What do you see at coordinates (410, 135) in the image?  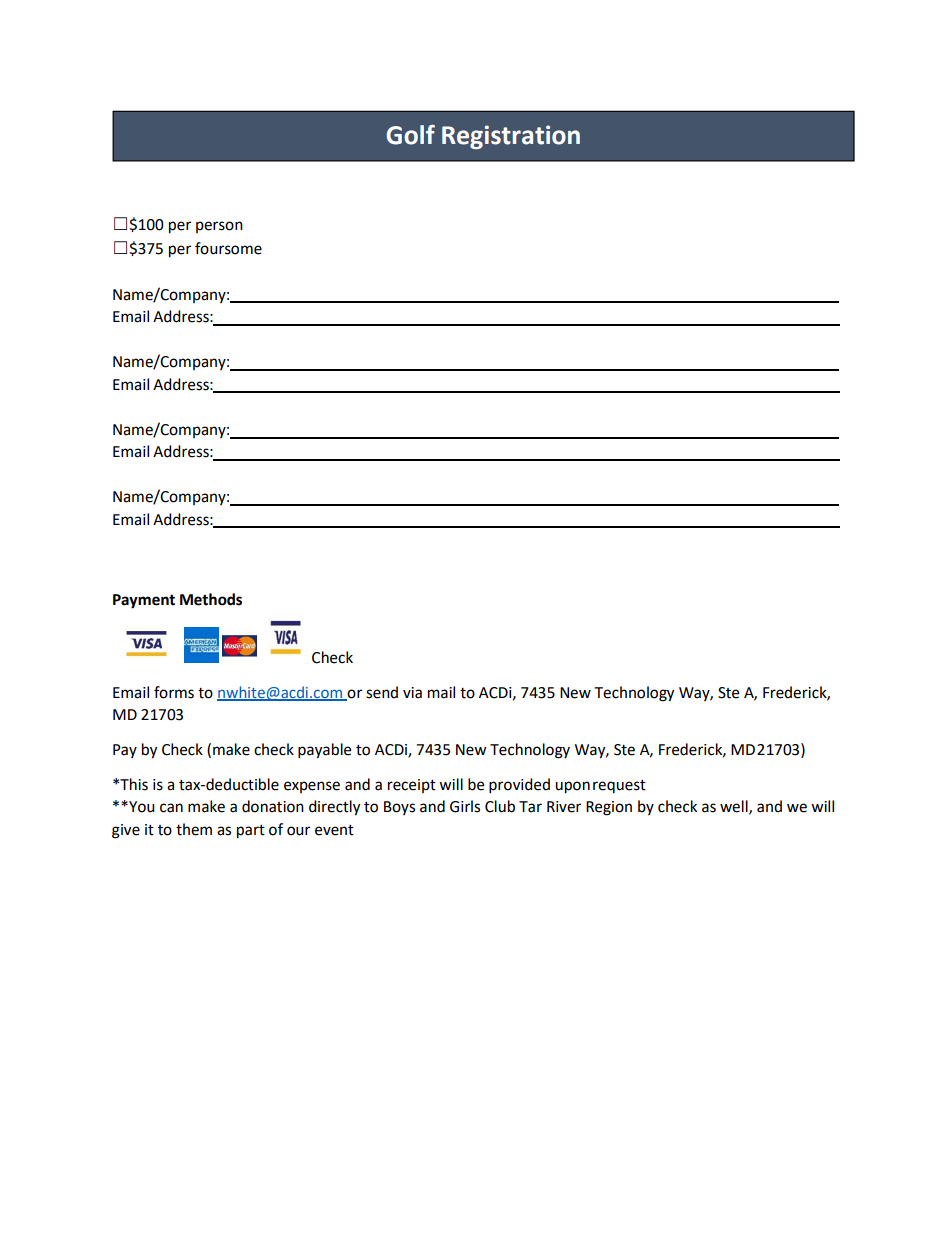 I see `Golf` at bounding box center [410, 135].
